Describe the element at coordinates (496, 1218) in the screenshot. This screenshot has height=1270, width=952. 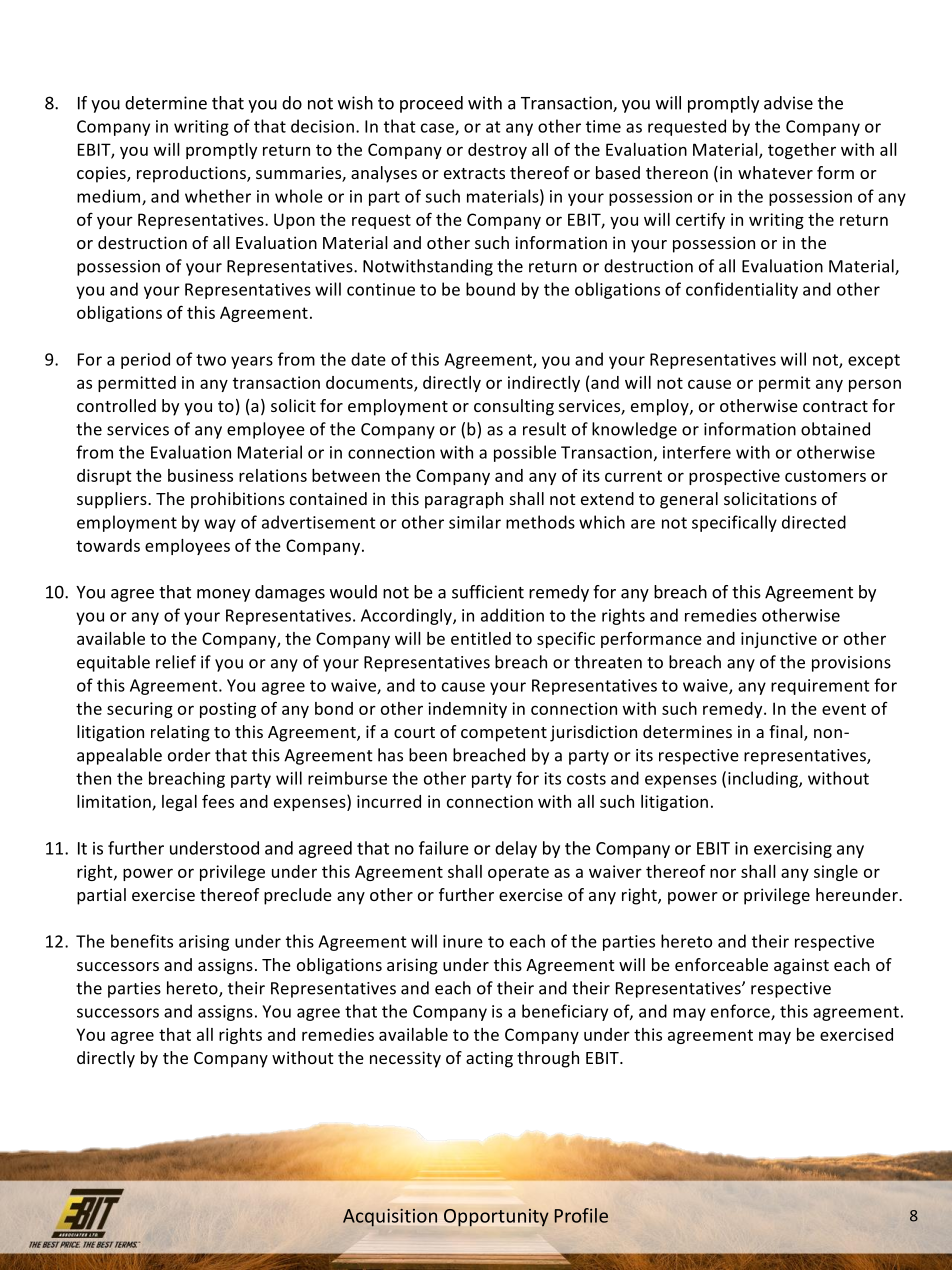
I see `Opportunity` at that location.
